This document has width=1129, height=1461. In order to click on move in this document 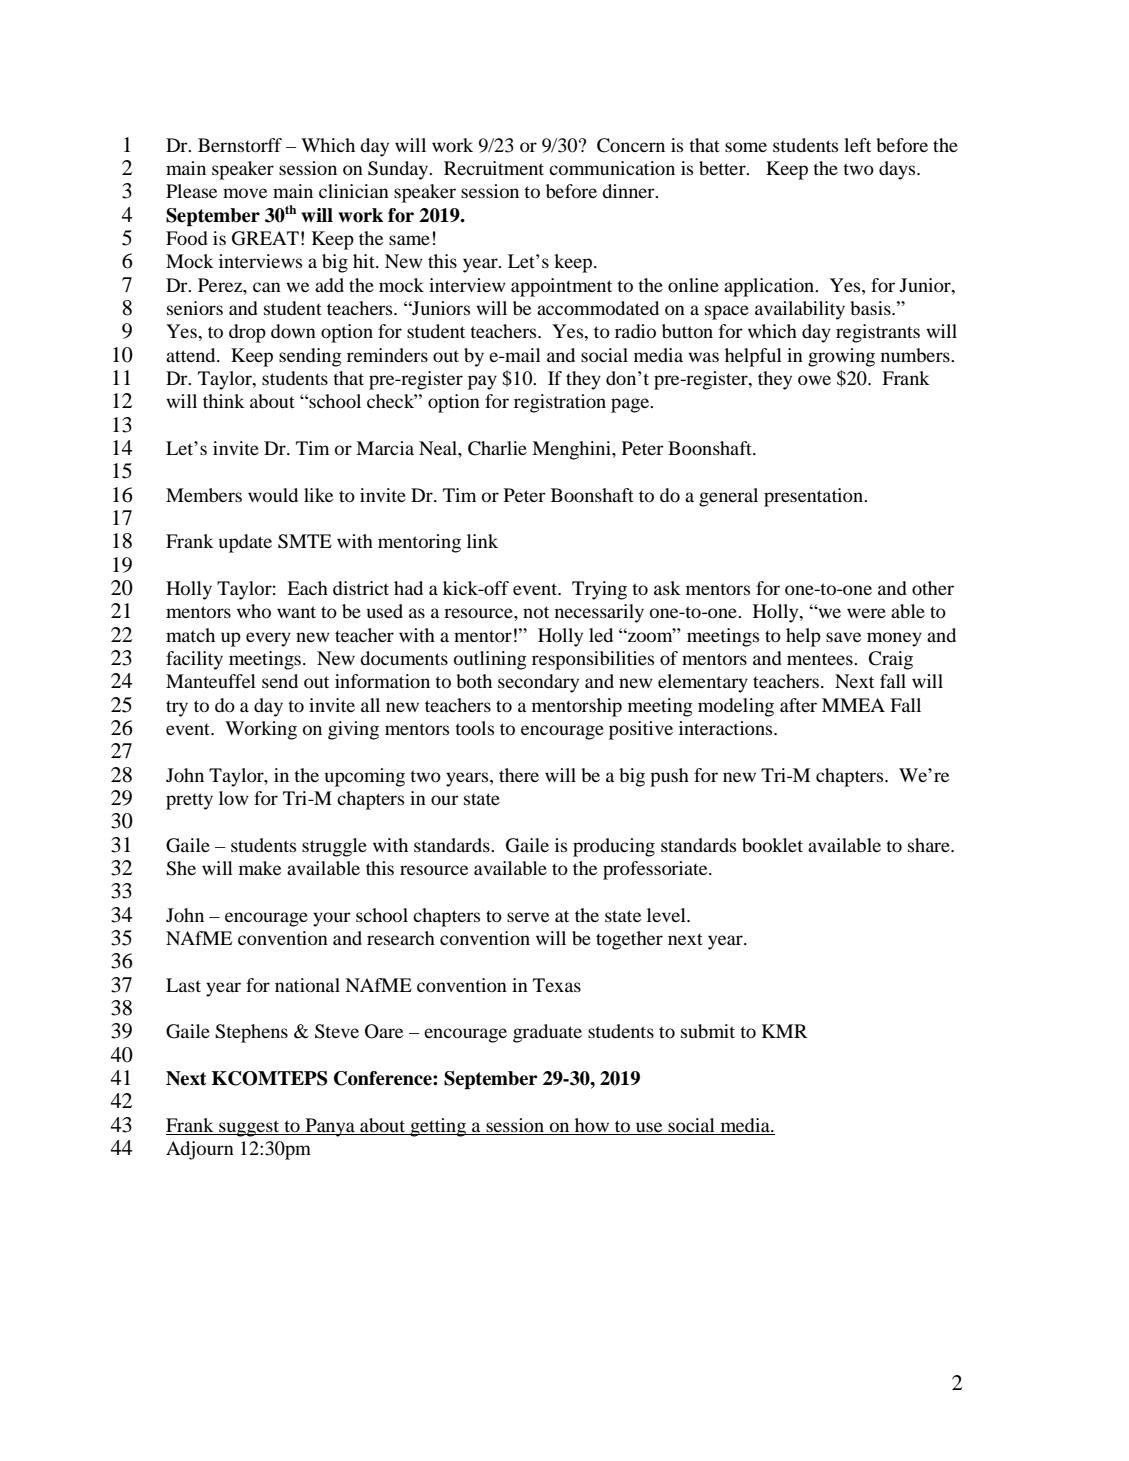, I will do `click(245, 193)`.
